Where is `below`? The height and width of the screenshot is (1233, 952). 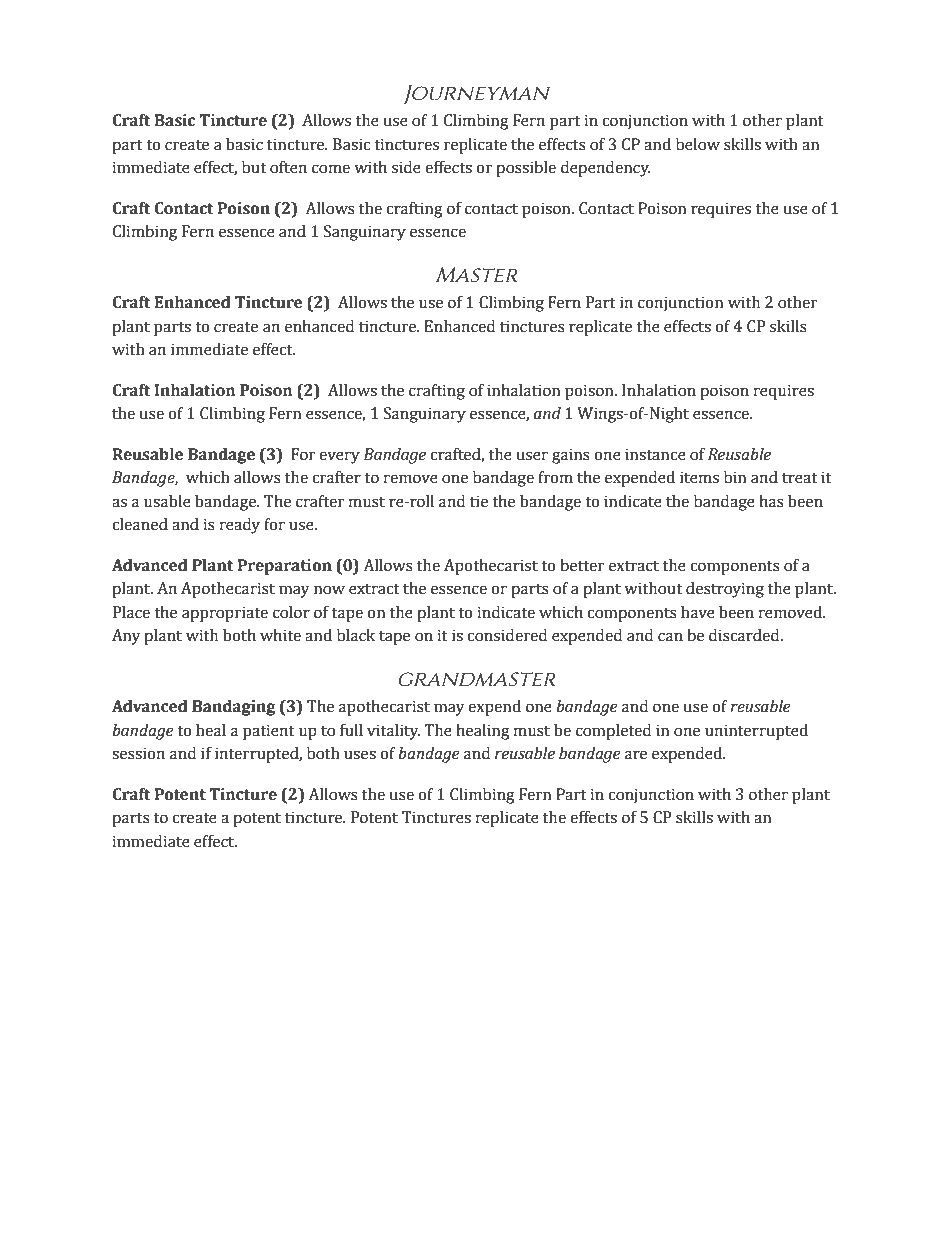 below is located at coordinates (698, 144).
